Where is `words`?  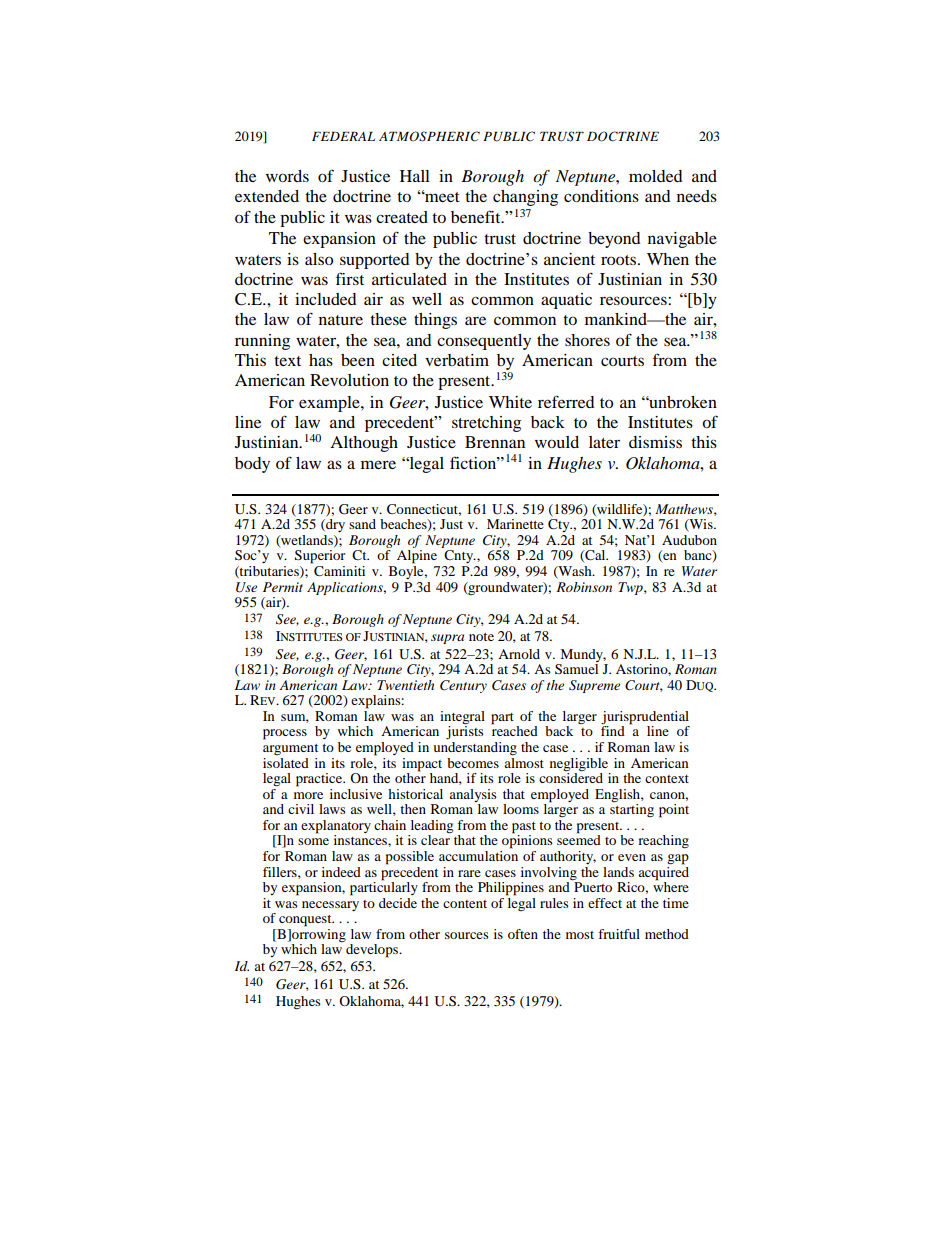
words is located at coordinates (287, 176).
